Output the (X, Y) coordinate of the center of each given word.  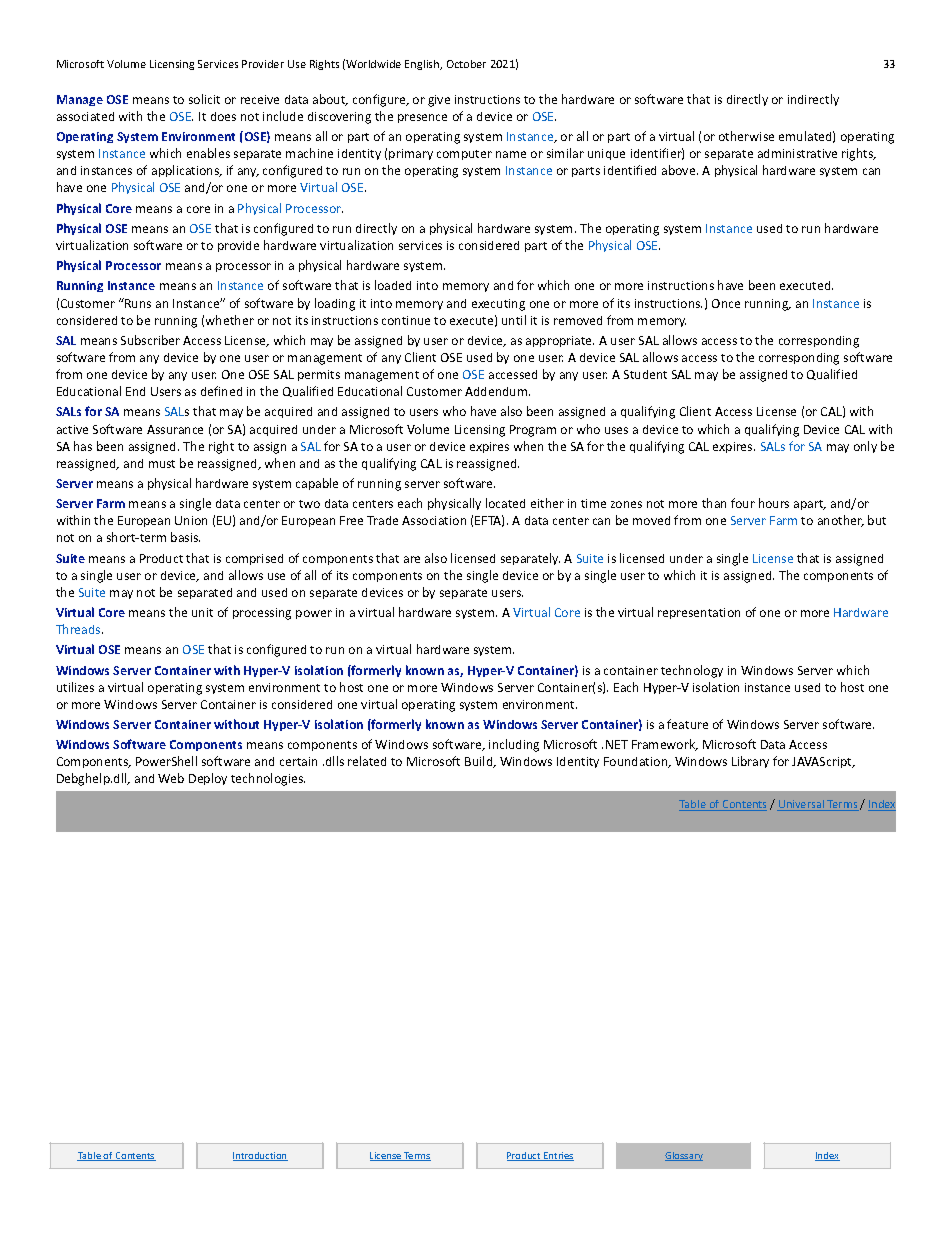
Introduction (260, 1156)
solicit (204, 99)
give (439, 101)
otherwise (746, 136)
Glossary (684, 1156)
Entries (558, 1156)
